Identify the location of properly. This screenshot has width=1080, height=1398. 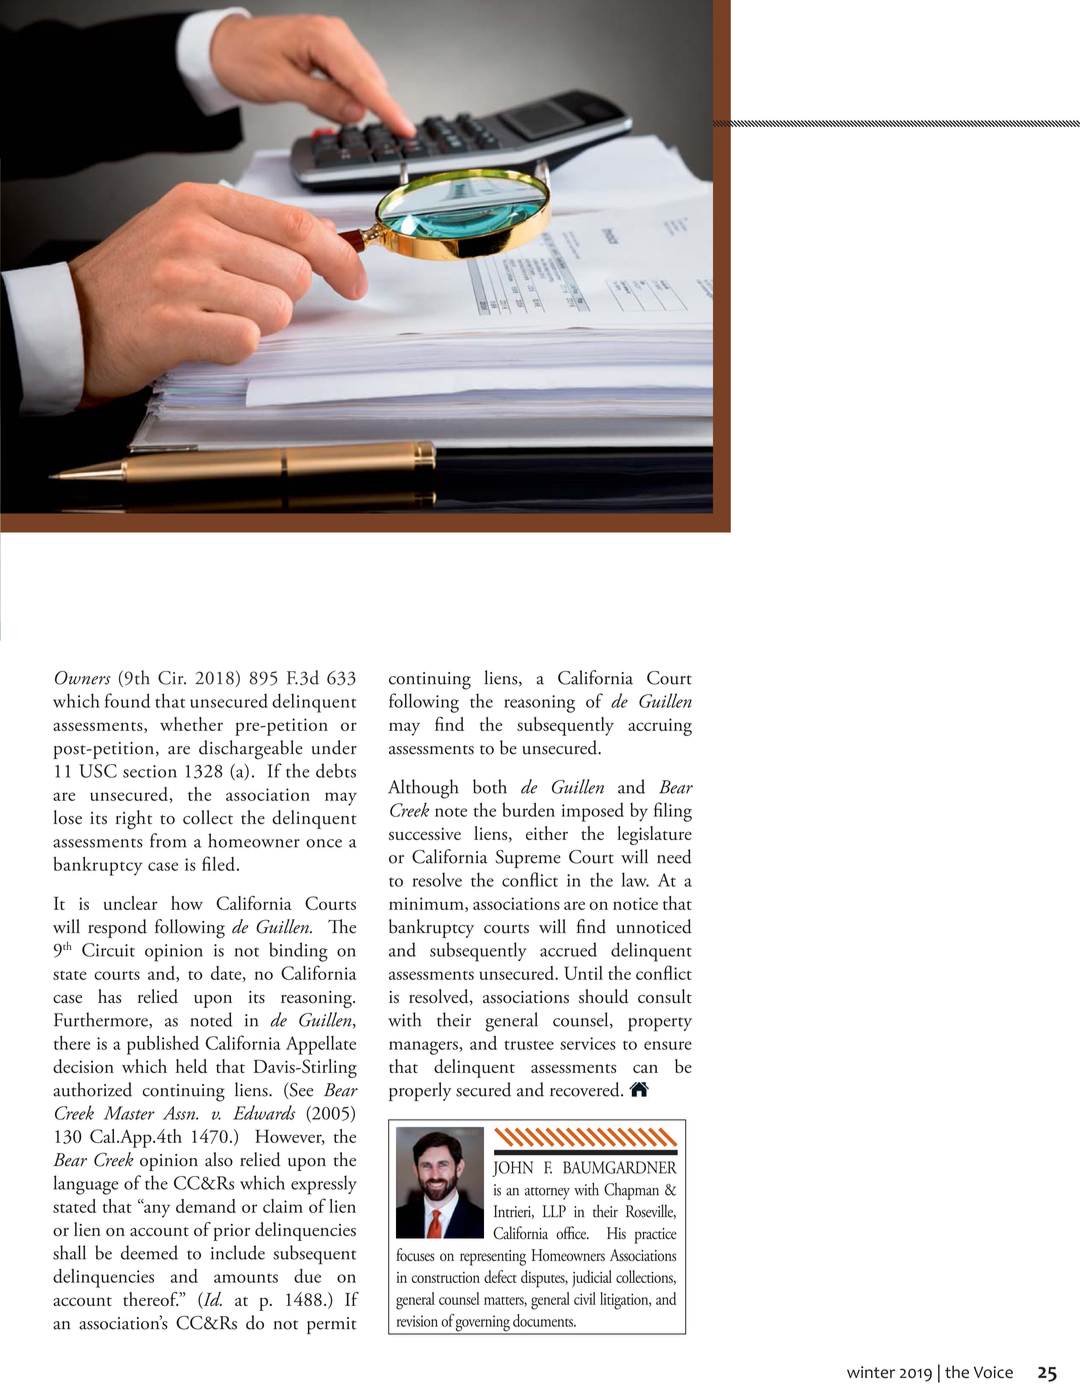
(420, 1091).
